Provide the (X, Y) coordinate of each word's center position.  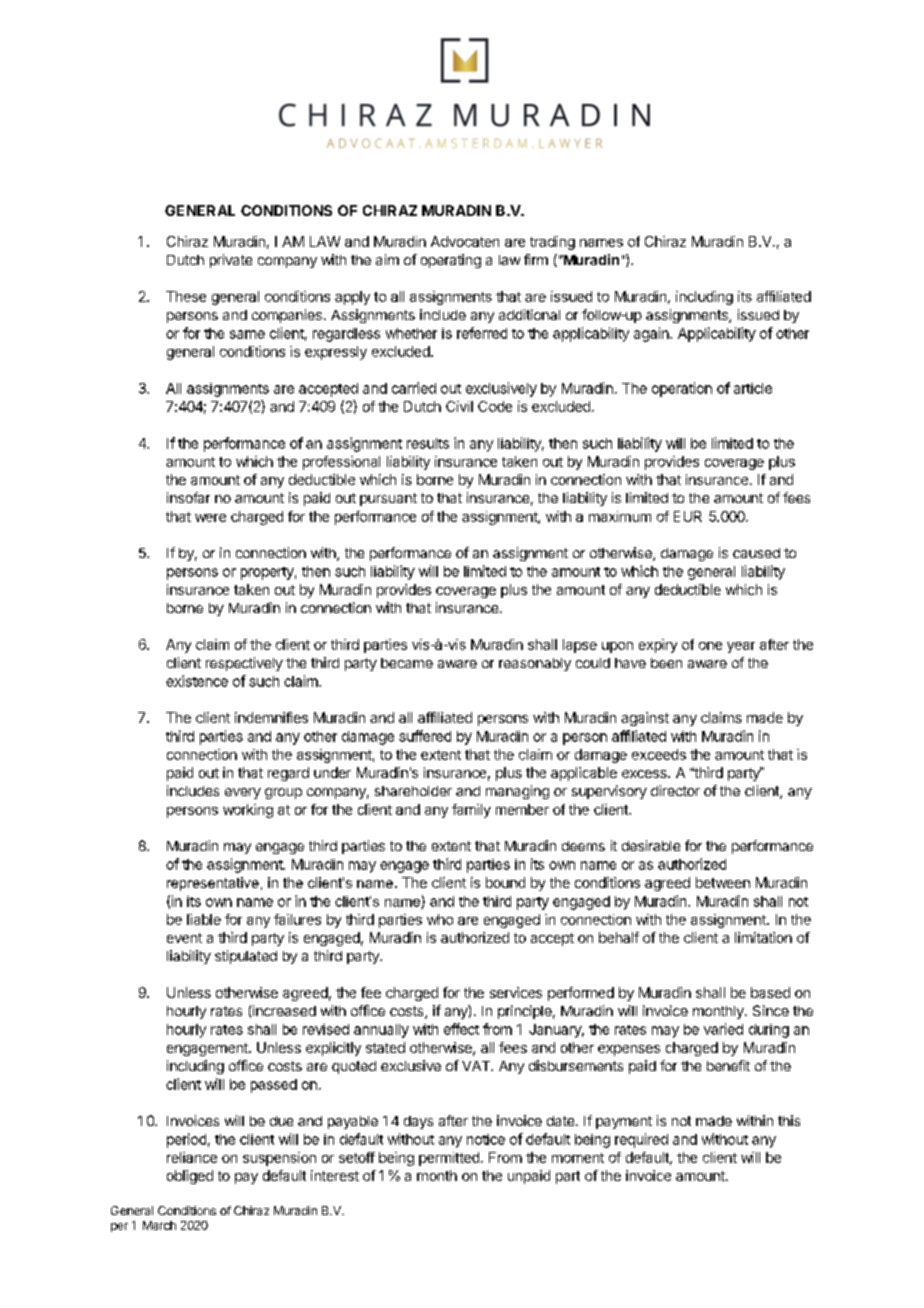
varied (723, 1029)
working (248, 811)
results (428, 443)
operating (451, 261)
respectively (244, 664)
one (710, 646)
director (675, 790)
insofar (188, 497)
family (471, 811)
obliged (190, 1177)
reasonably (535, 664)
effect (461, 1029)
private (231, 261)
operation (682, 389)
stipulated (246, 957)
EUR (688, 516)
